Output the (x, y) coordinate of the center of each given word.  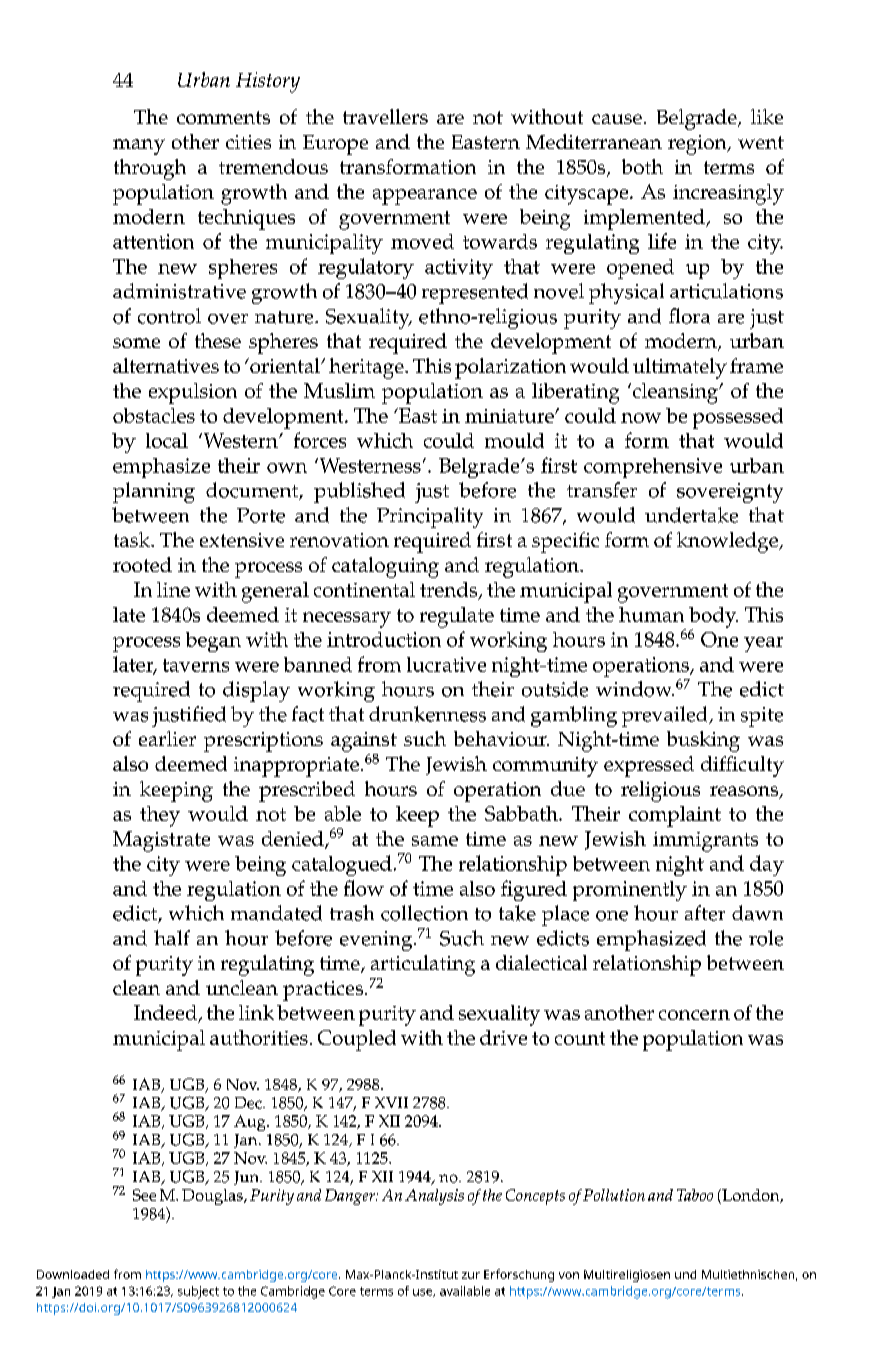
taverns (196, 665)
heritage (367, 368)
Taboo (695, 1195)
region (698, 145)
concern (694, 1015)
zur (471, 1275)
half (172, 938)
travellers (385, 116)
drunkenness (427, 714)
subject (198, 1292)
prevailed (666, 716)
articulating (423, 965)
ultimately (680, 368)
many (139, 147)
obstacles (154, 415)
